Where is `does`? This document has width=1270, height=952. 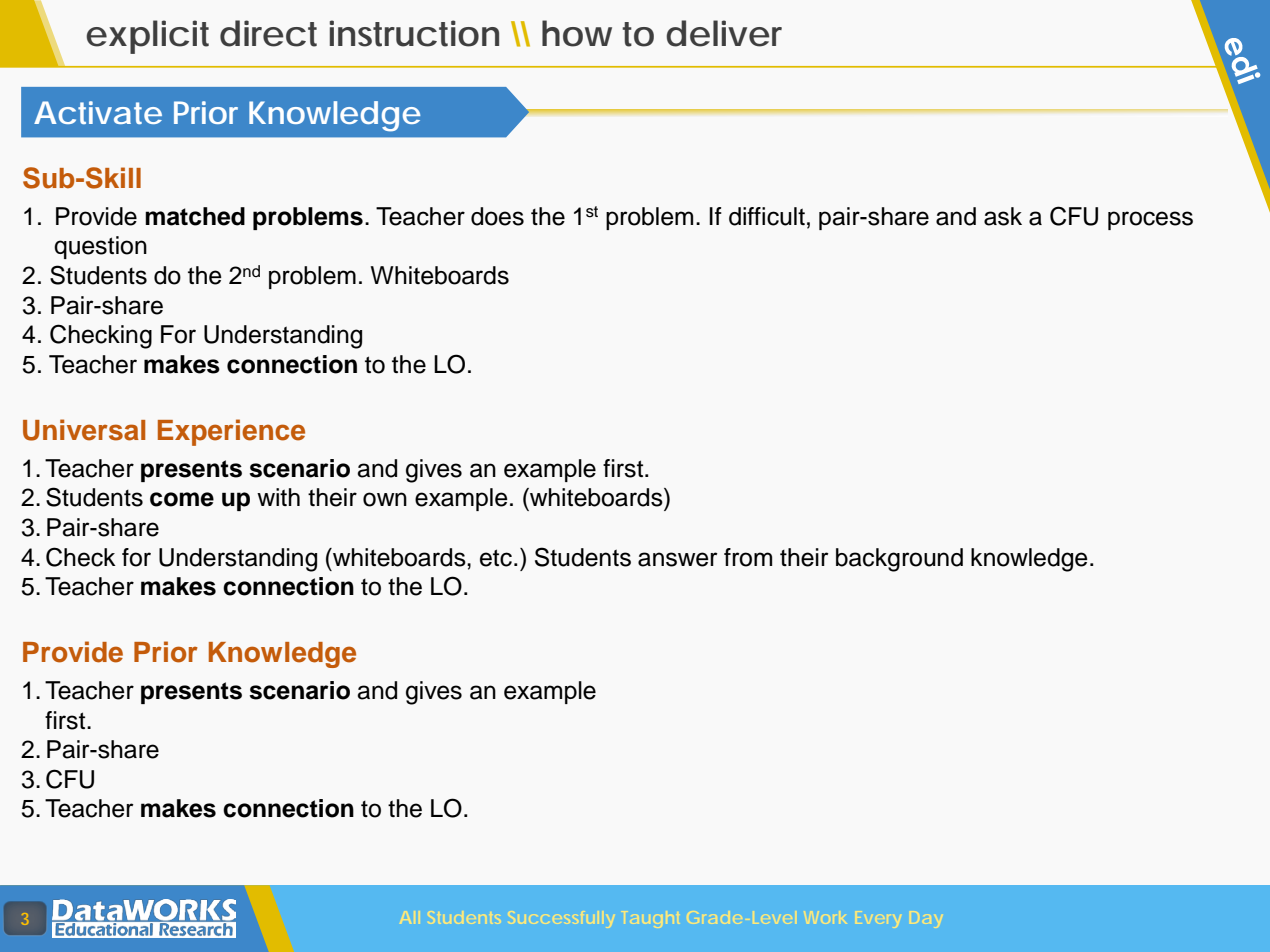 does is located at coordinates (497, 216).
